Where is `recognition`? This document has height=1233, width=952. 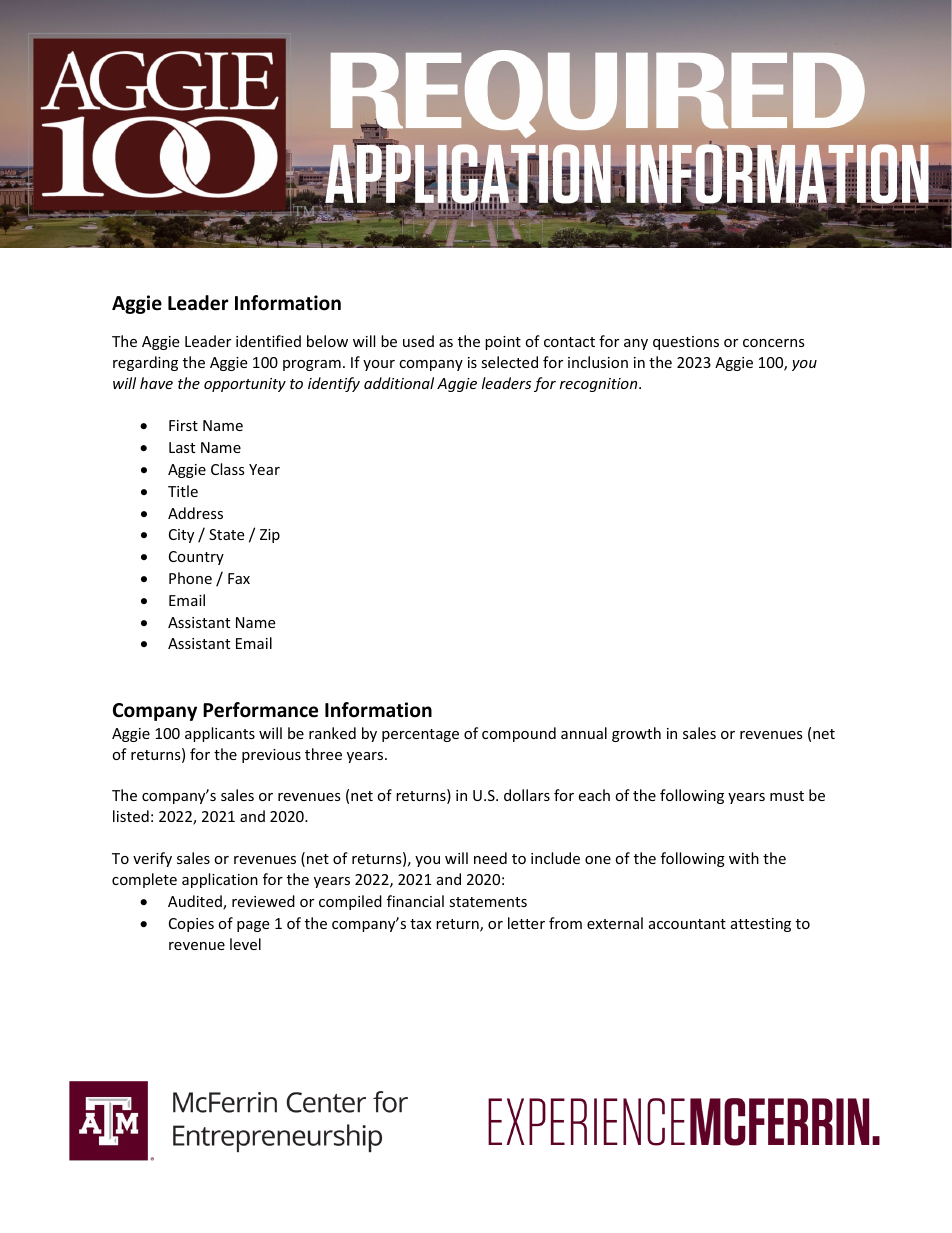
recognition is located at coordinates (600, 385).
